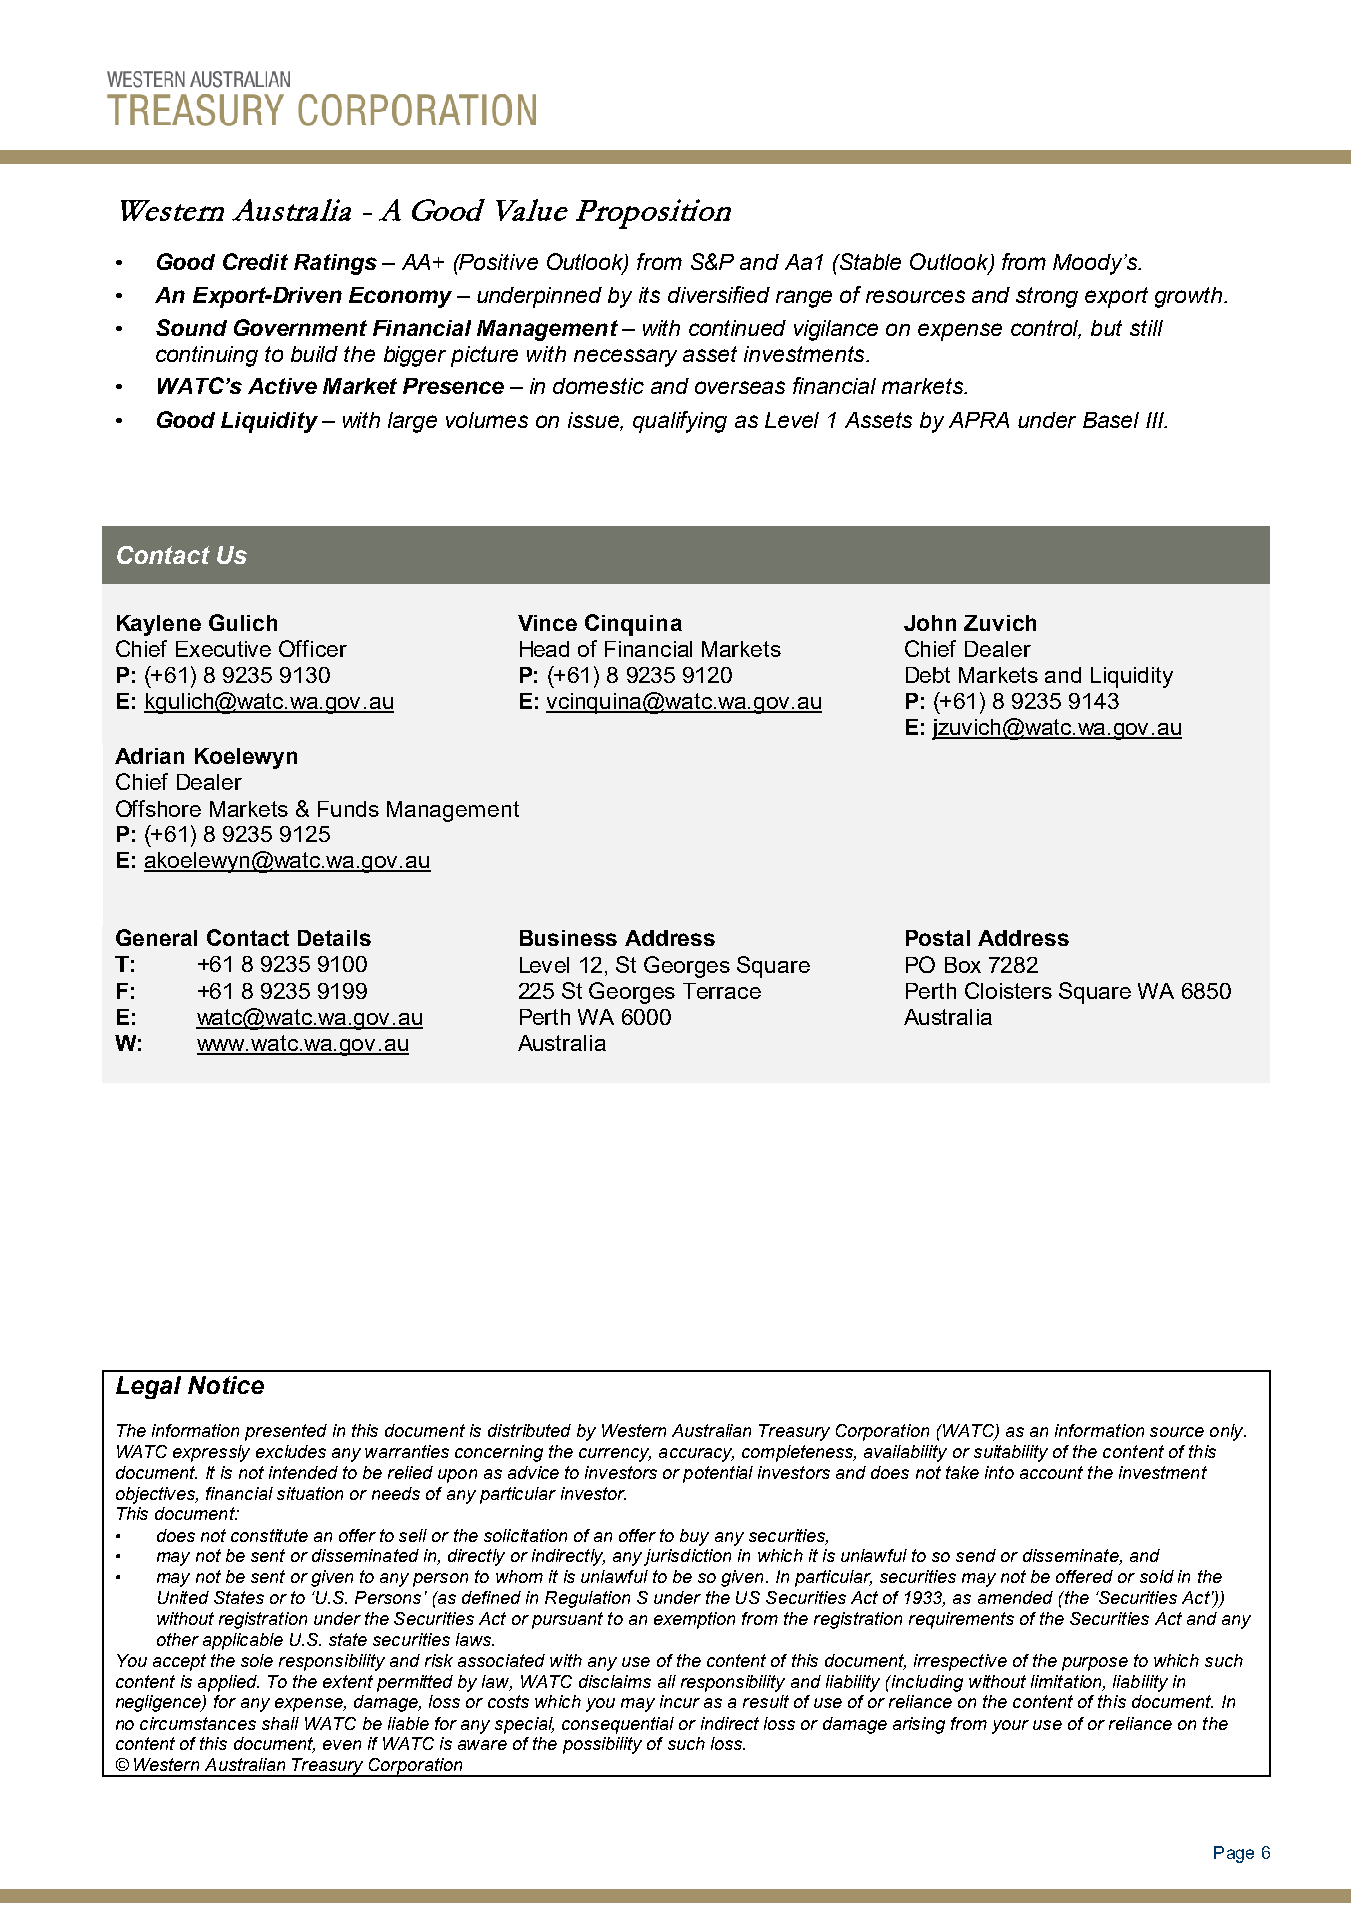 The width and height of the screenshot is (1351, 1911). What do you see at coordinates (602, 1745) in the screenshot?
I see `possibility` at bounding box center [602, 1745].
